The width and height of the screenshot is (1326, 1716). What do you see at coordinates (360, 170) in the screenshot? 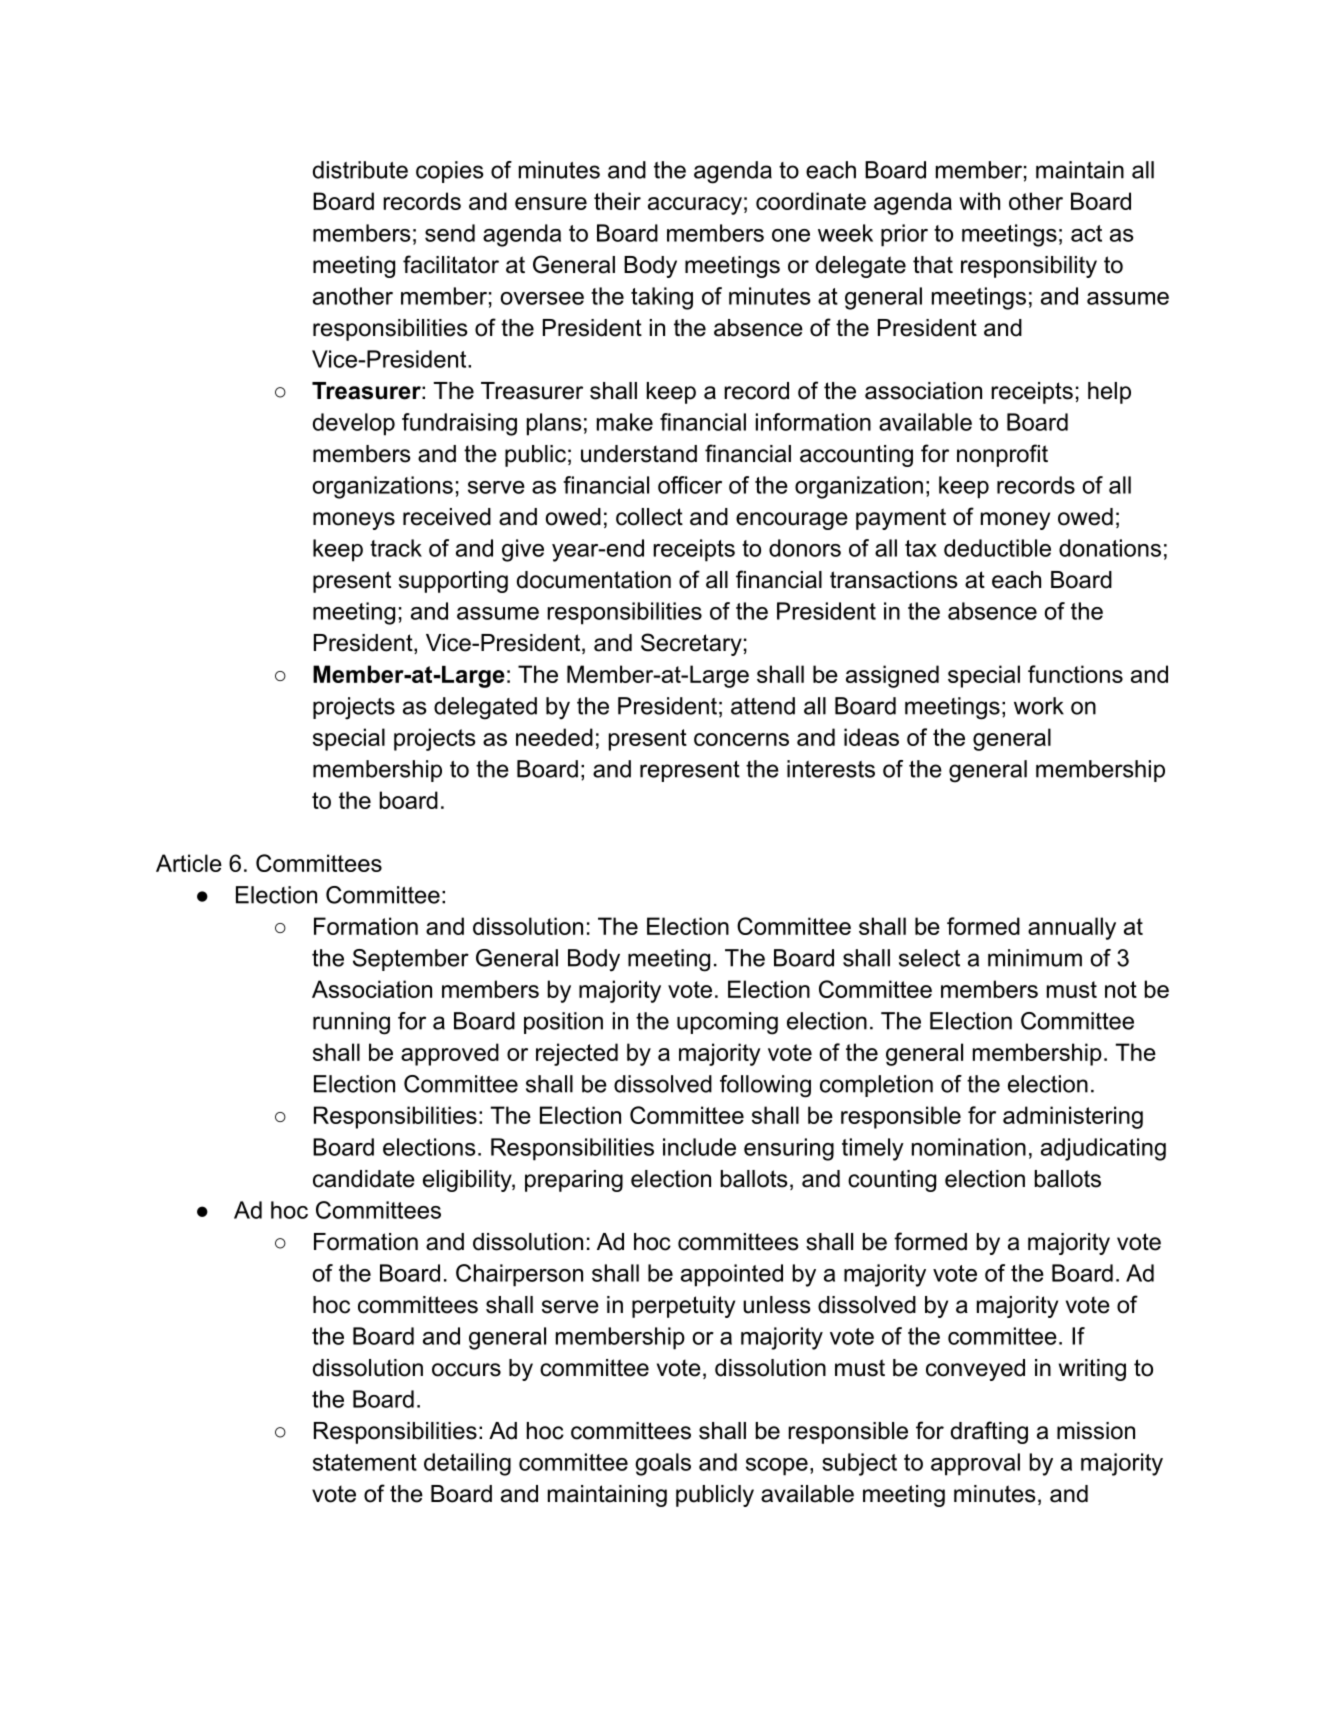
I see `distribute` at bounding box center [360, 170].
